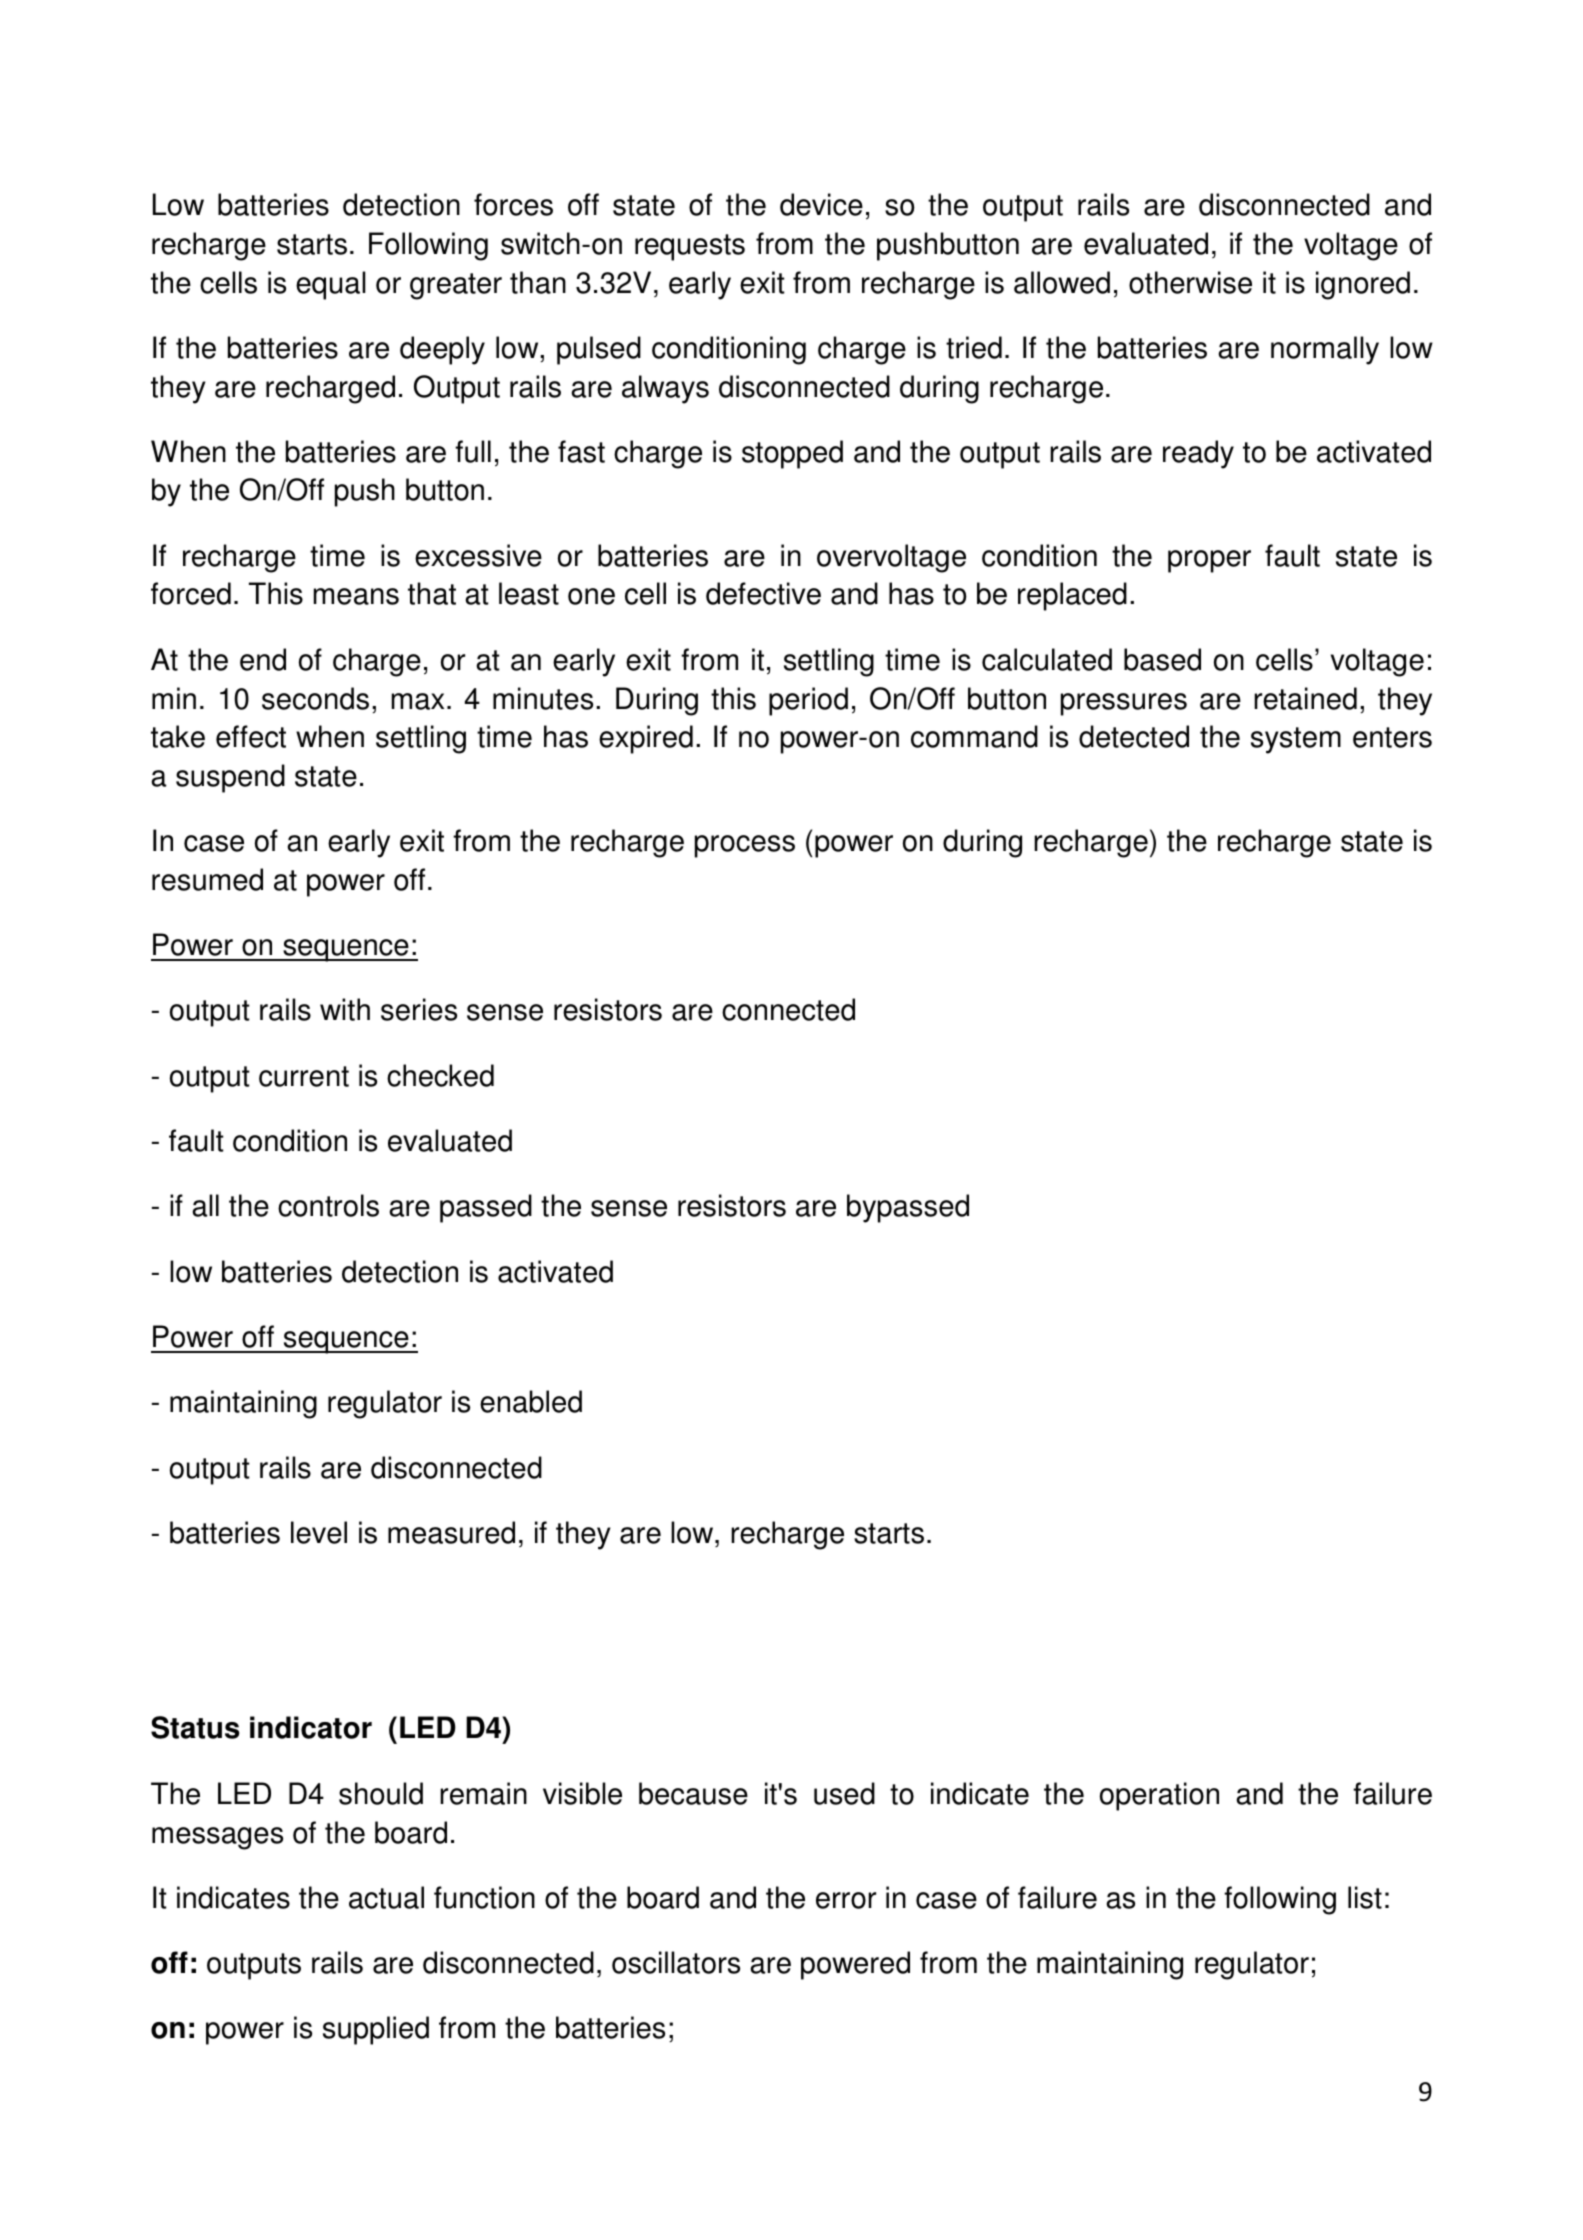 The height and width of the screenshot is (2240, 1583). Describe the element at coordinates (1296, 740) in the screenshot. I see `system` at that location.
